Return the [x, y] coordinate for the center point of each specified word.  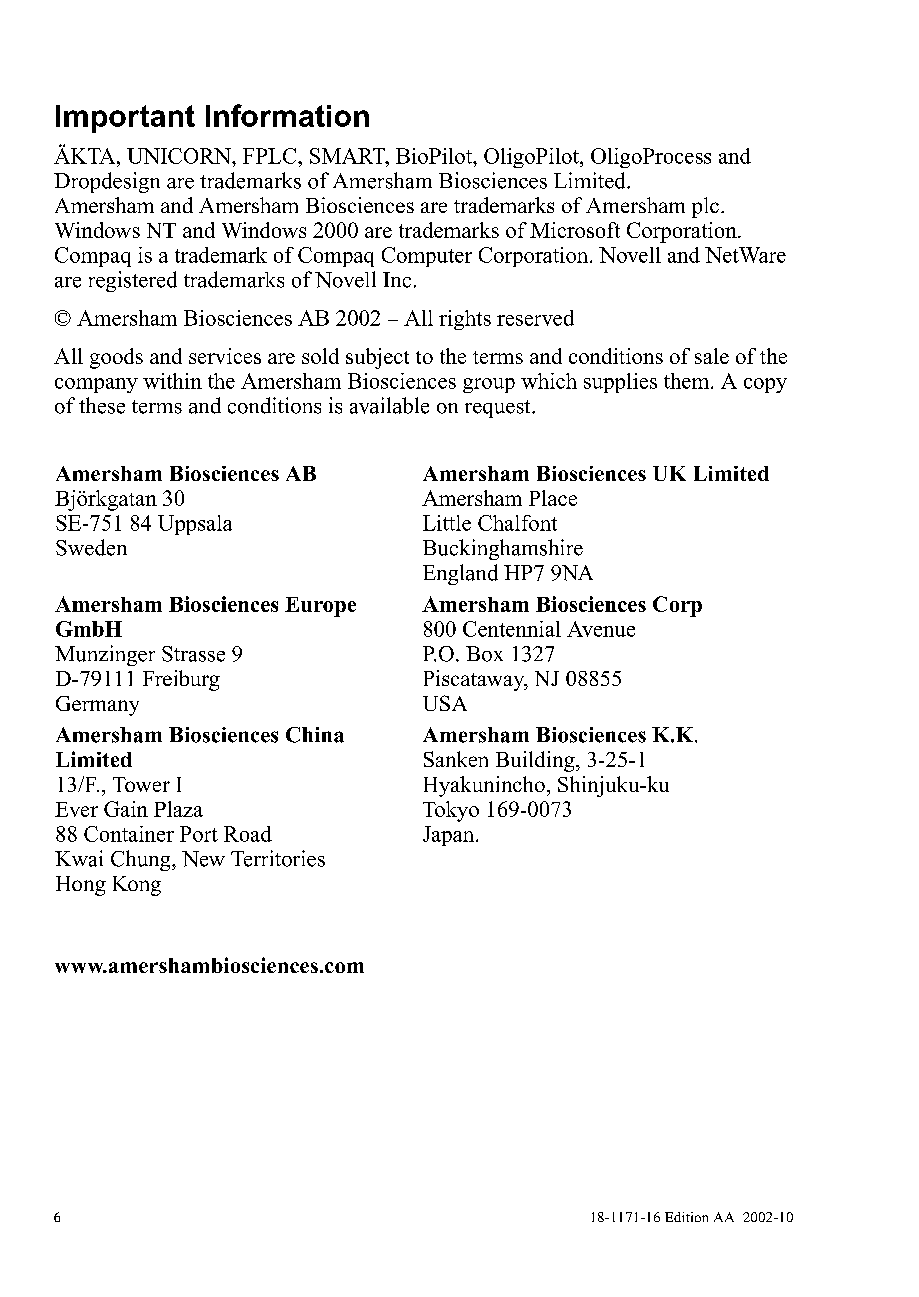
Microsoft [575, 230]
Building [536, 761]
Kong [137, 886]
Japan [450, 836]
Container [129, 834]
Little [447, 523]
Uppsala [195, 525]
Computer [427, 257]
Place [553, 498]
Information [287, 115]
